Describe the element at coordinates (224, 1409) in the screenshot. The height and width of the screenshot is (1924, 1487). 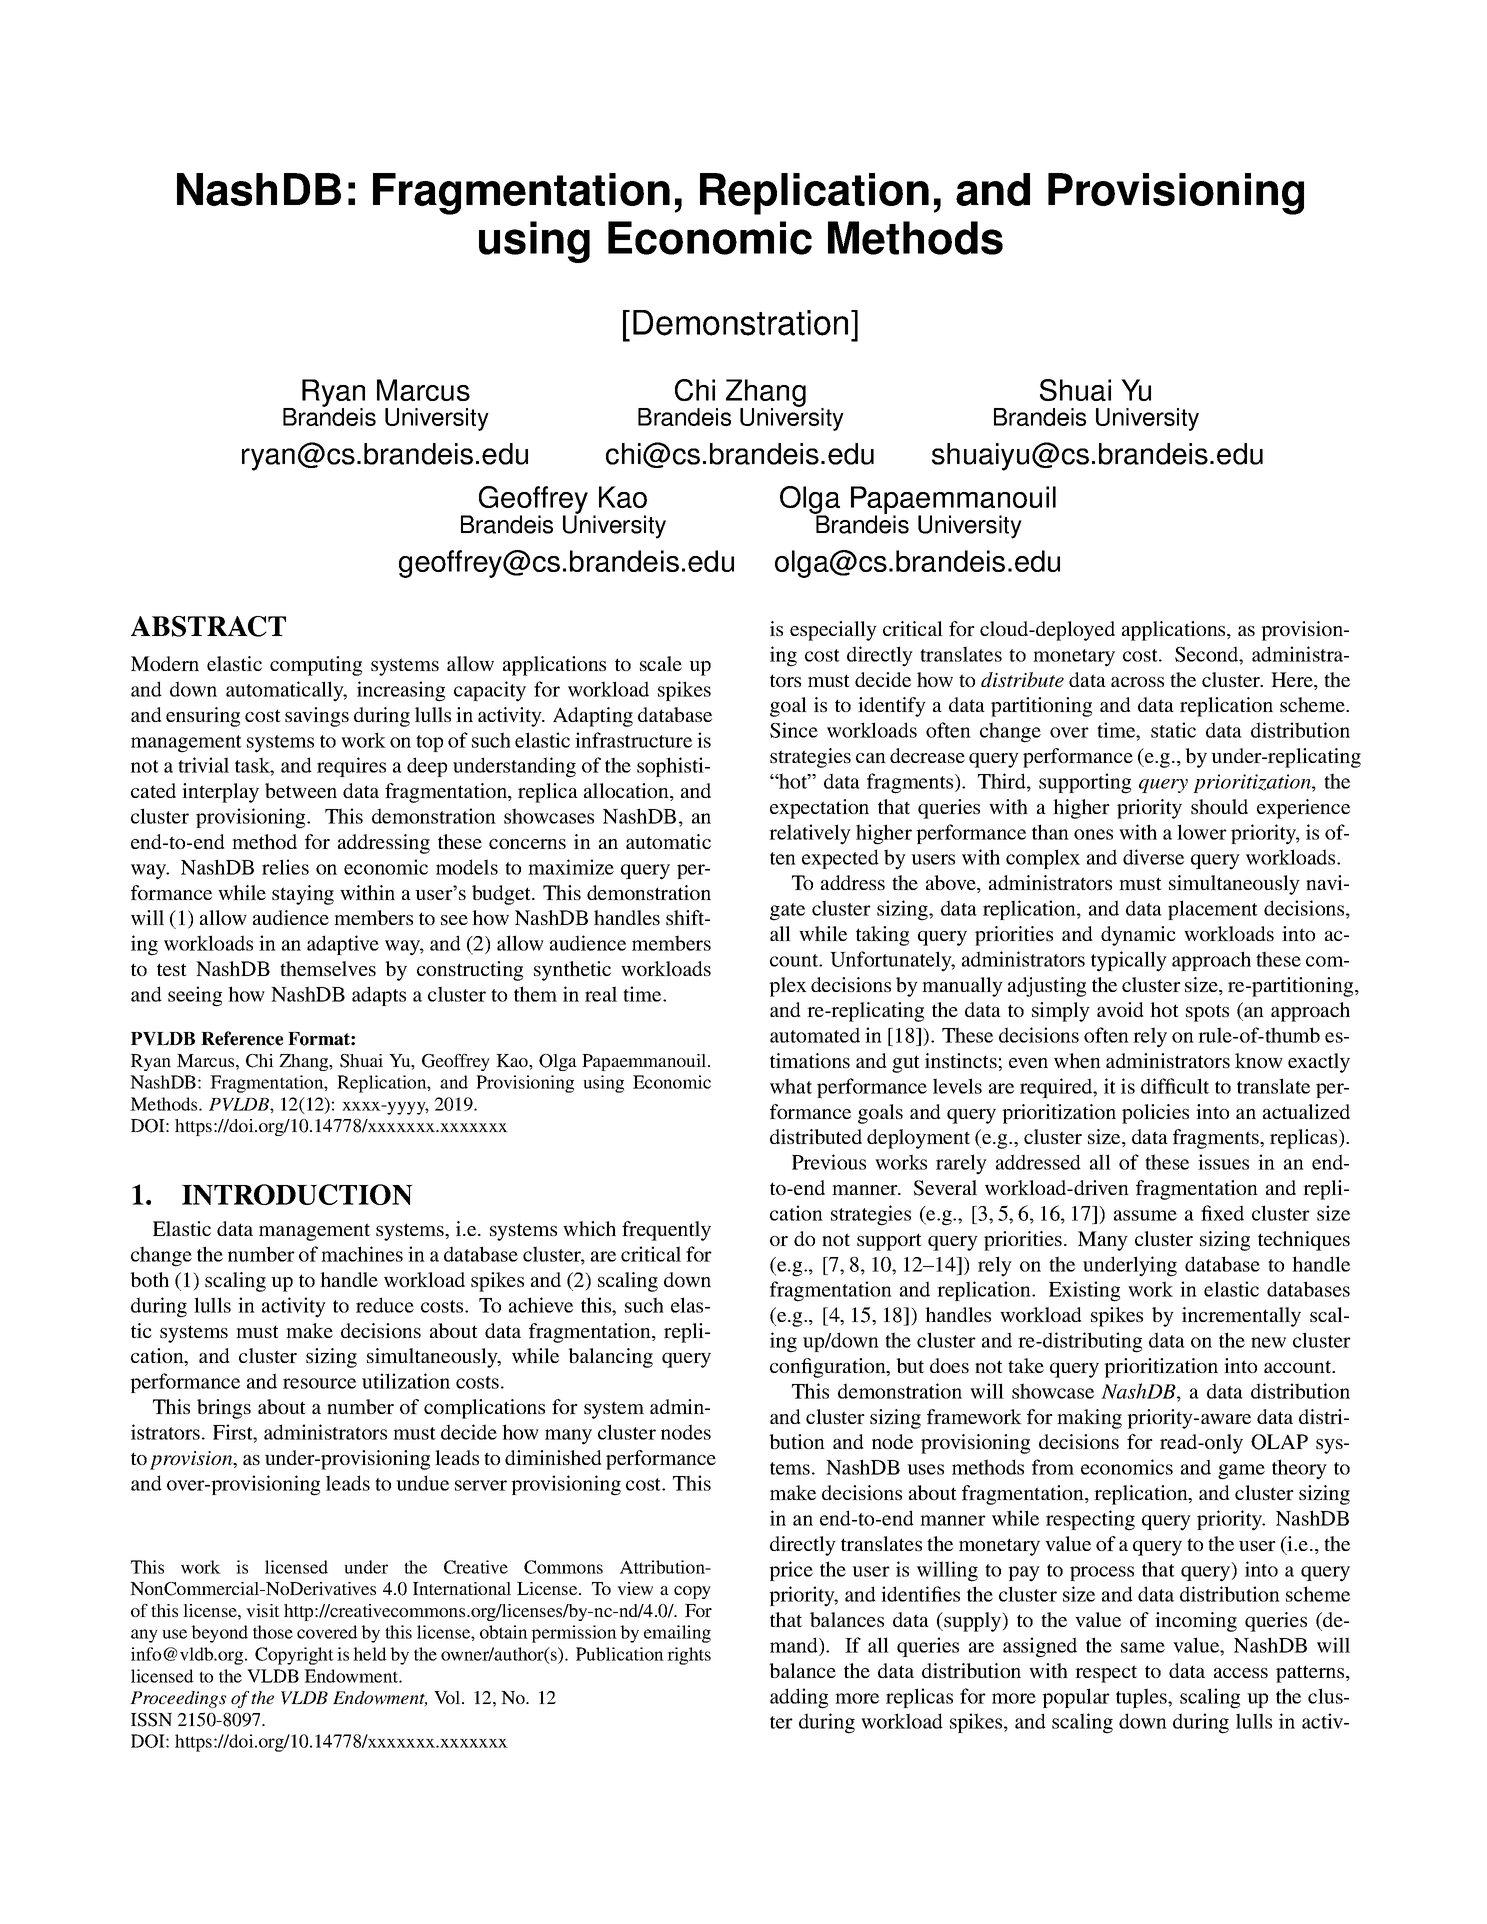
I see `brings` at that location.
